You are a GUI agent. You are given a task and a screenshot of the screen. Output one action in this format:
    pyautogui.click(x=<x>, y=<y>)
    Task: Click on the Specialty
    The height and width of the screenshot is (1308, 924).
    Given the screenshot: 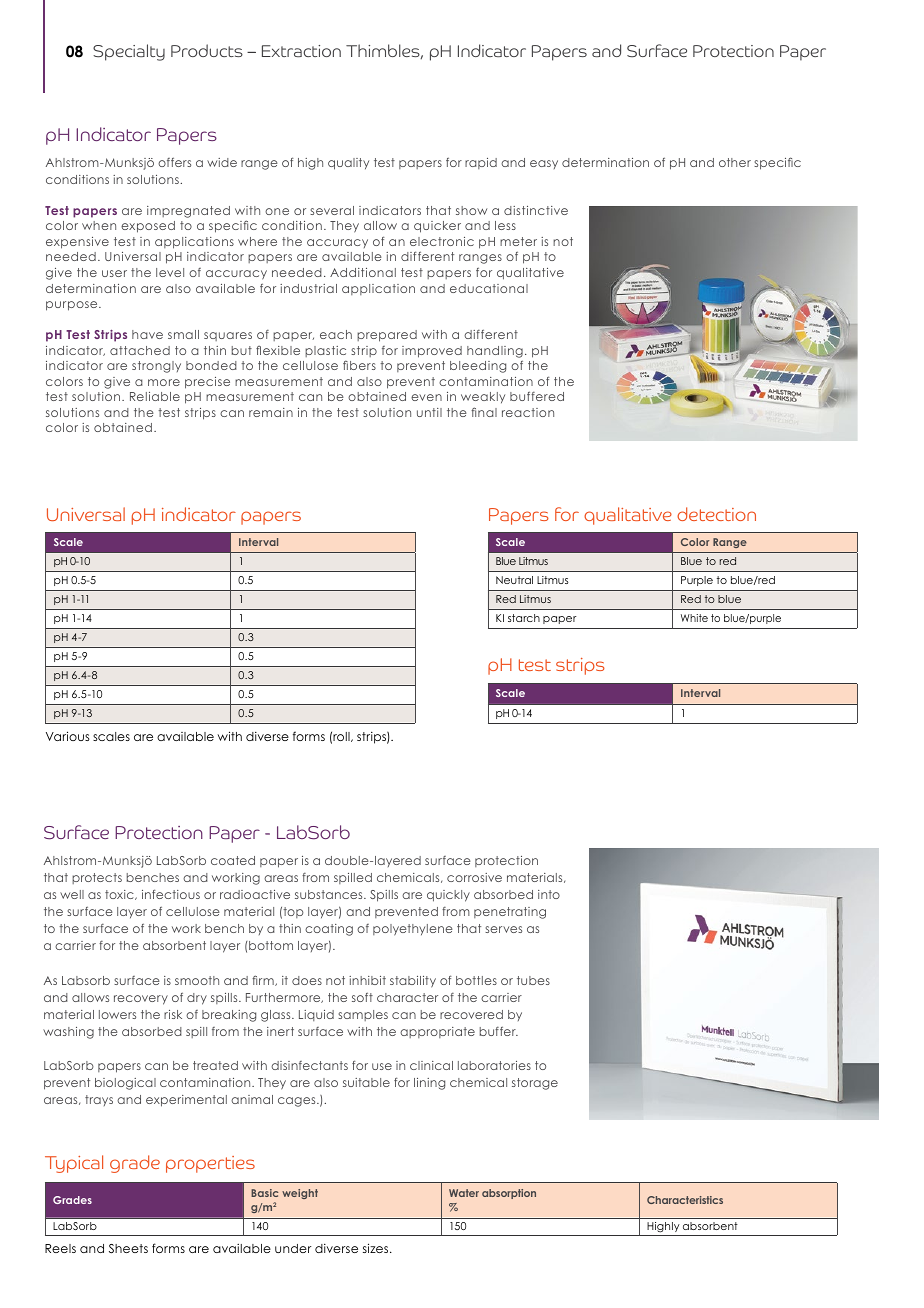 What is the action you would take?
    pyautogui.click(x=129, y=52)
